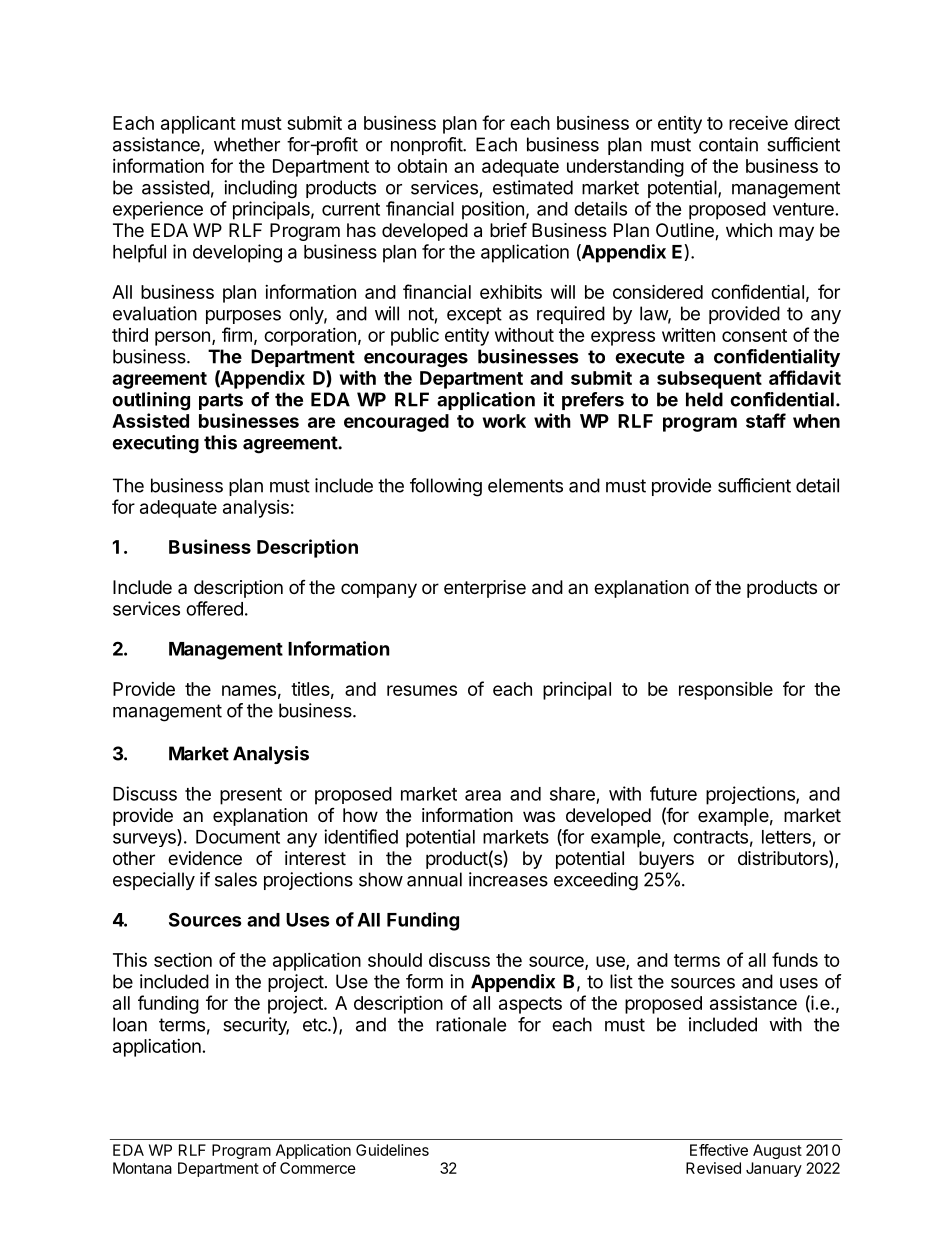 This screenshot has width=952, height=1233. What do you see at coordinates (422, 166) in the screenshot?
I see `obtain` at bounding box center [422, 166].
